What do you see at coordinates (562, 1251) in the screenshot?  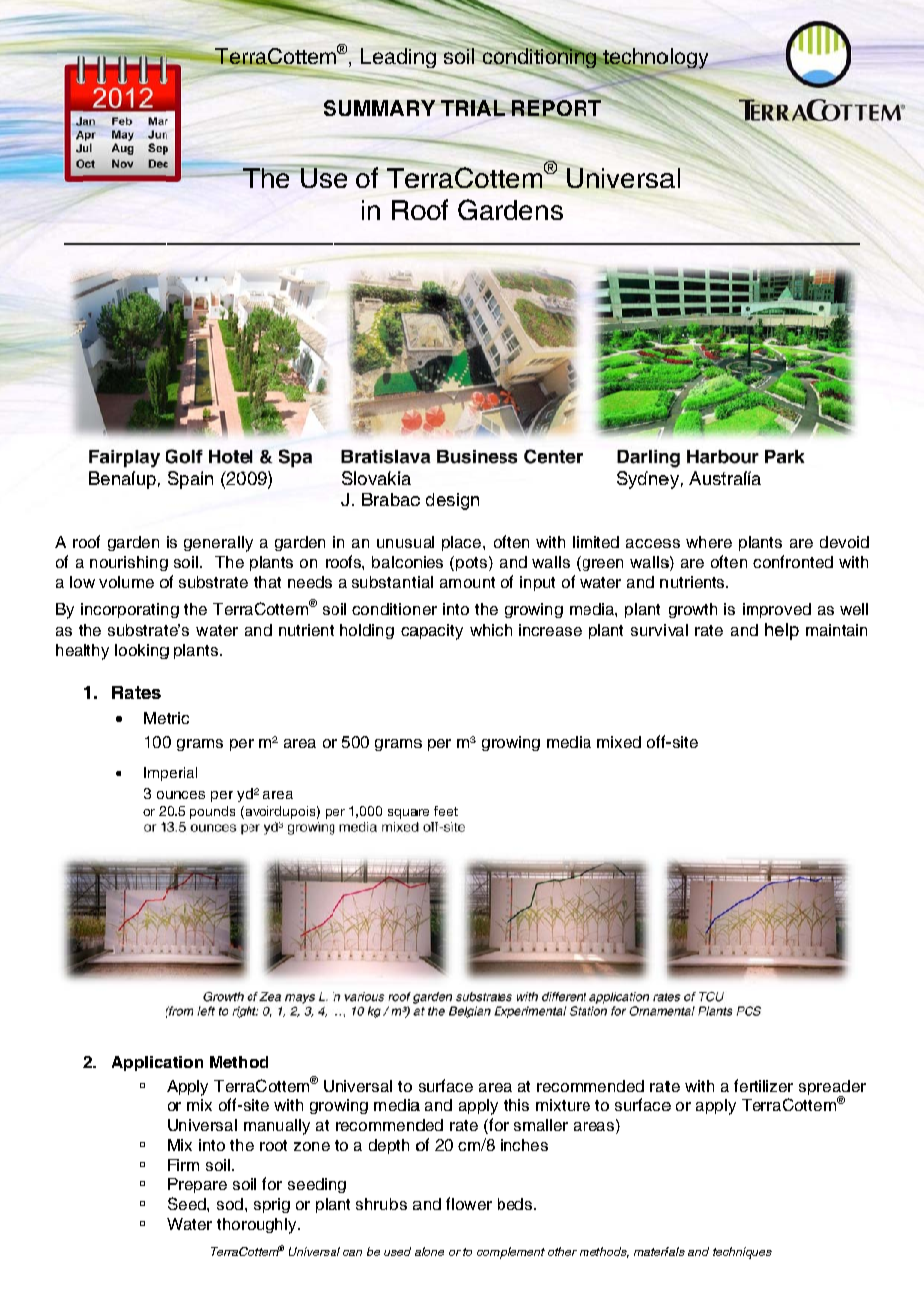 I see `other` at bounding box center [562, 1251].
